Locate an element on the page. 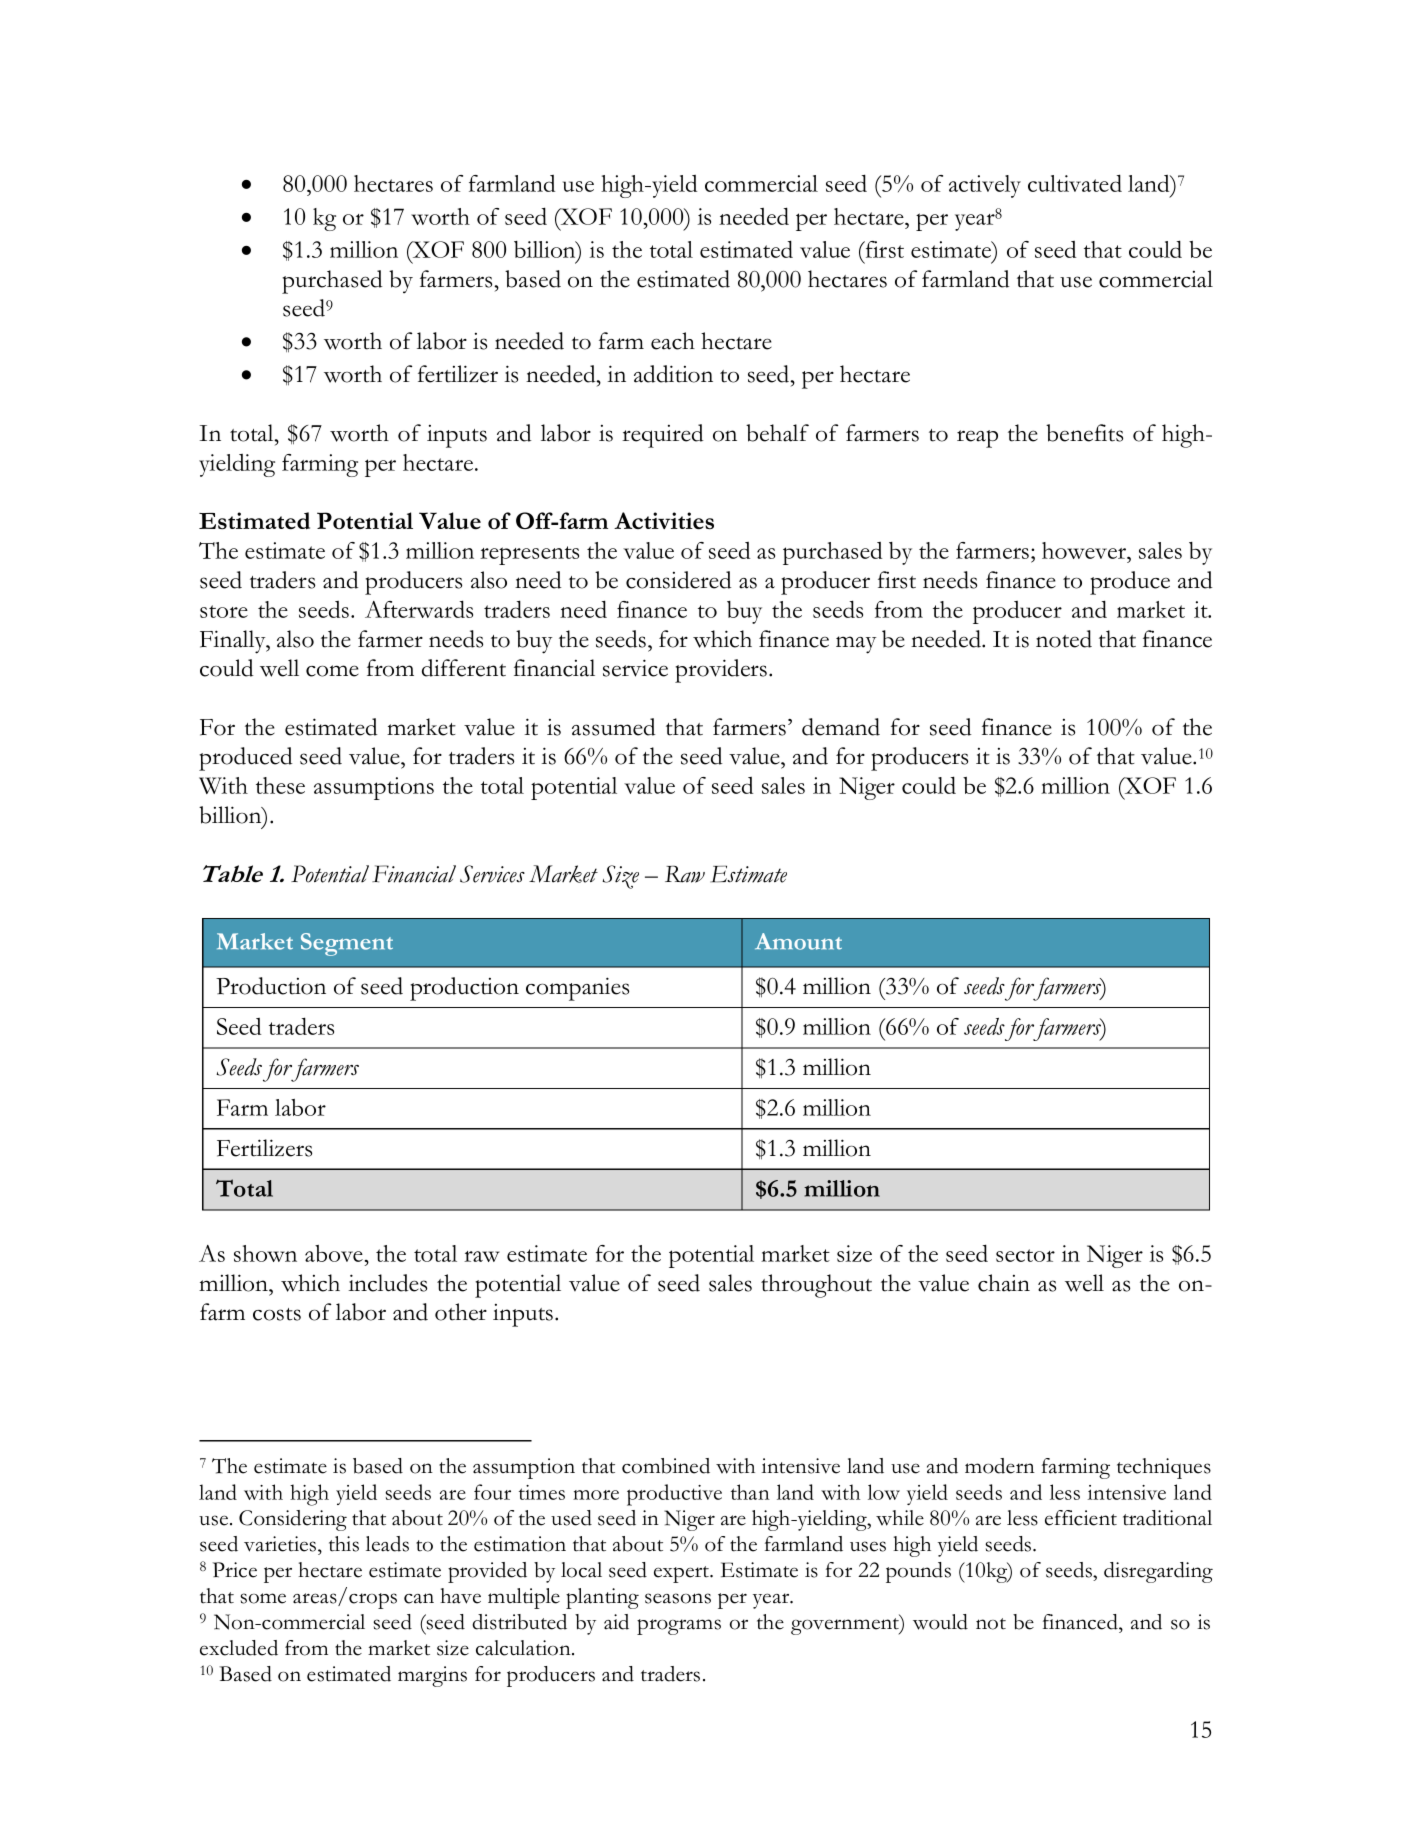  some is located at coordinates (263, 1598).
